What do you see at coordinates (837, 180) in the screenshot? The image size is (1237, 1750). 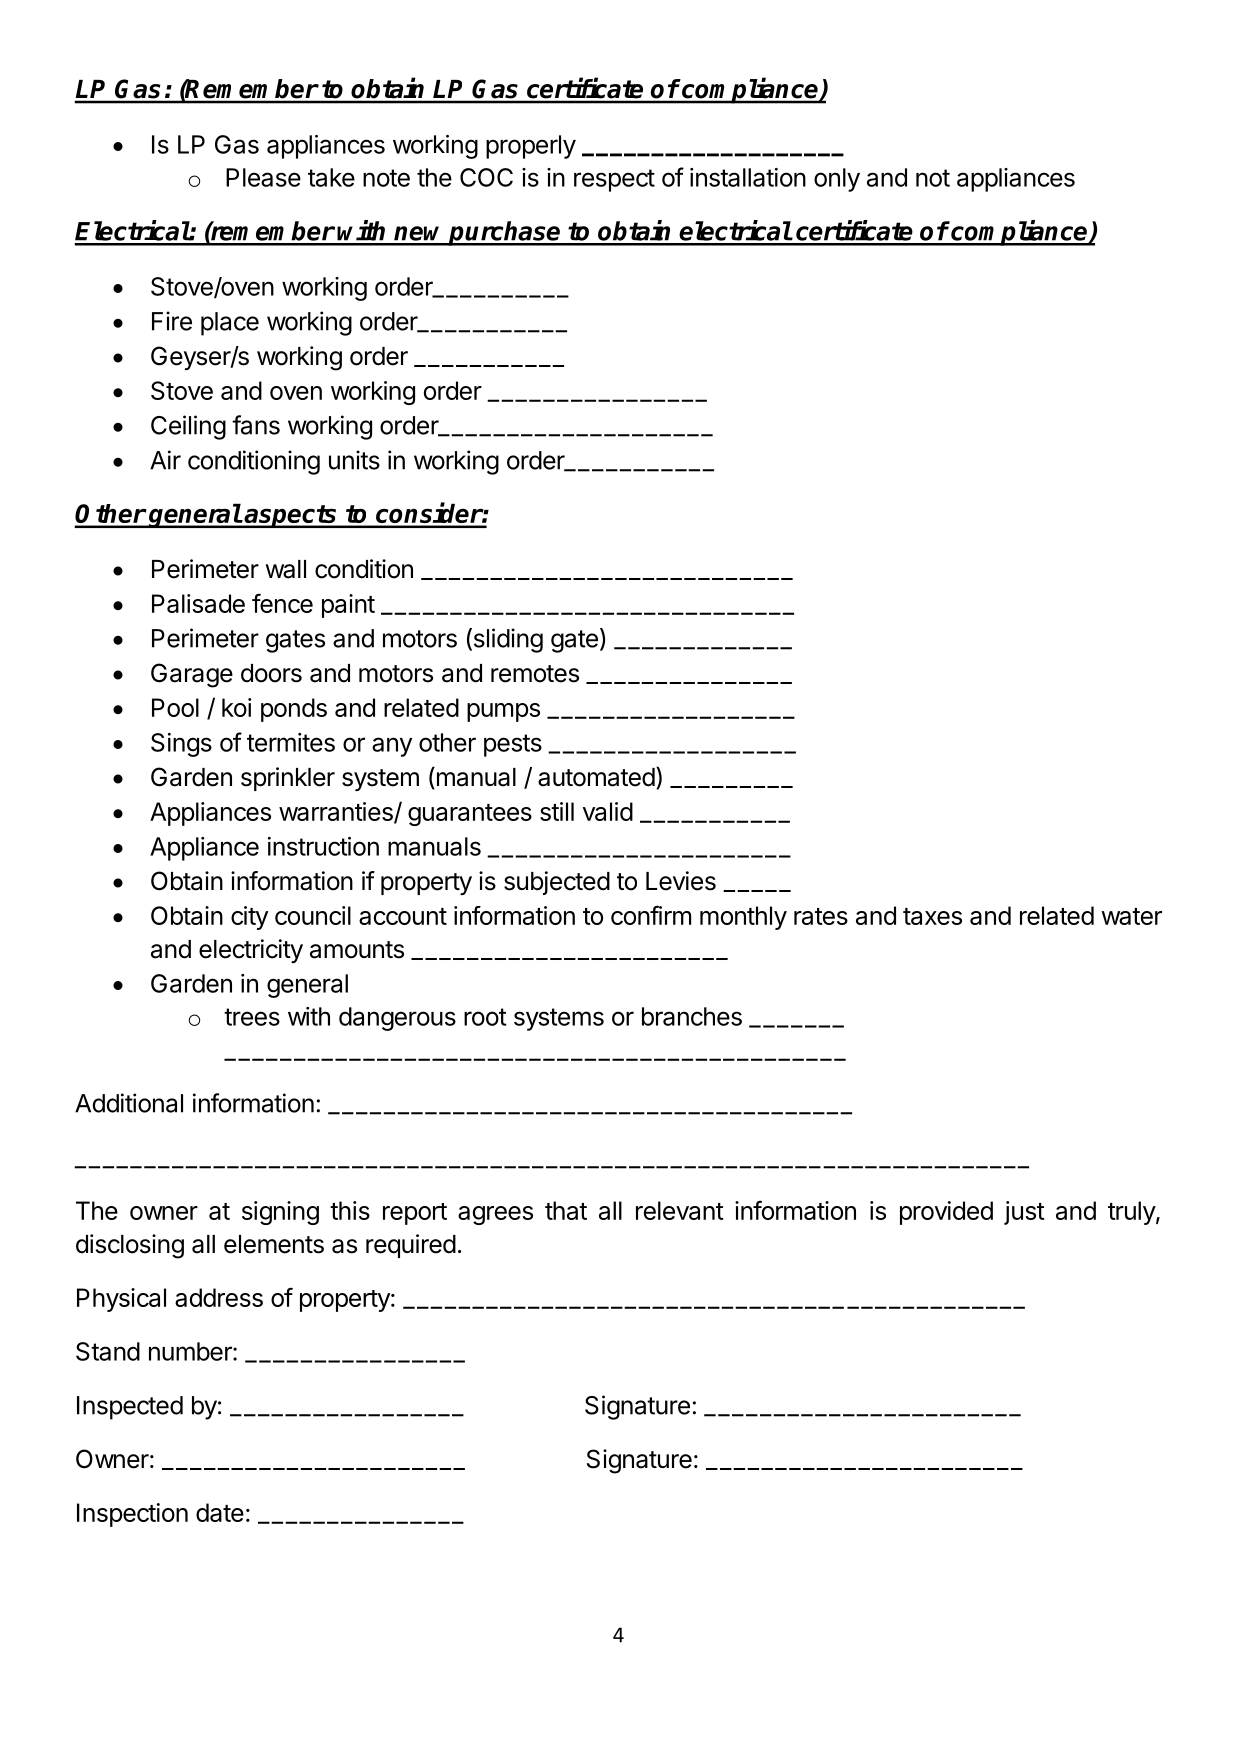 I see `only` at bounding box center [837, 180].
